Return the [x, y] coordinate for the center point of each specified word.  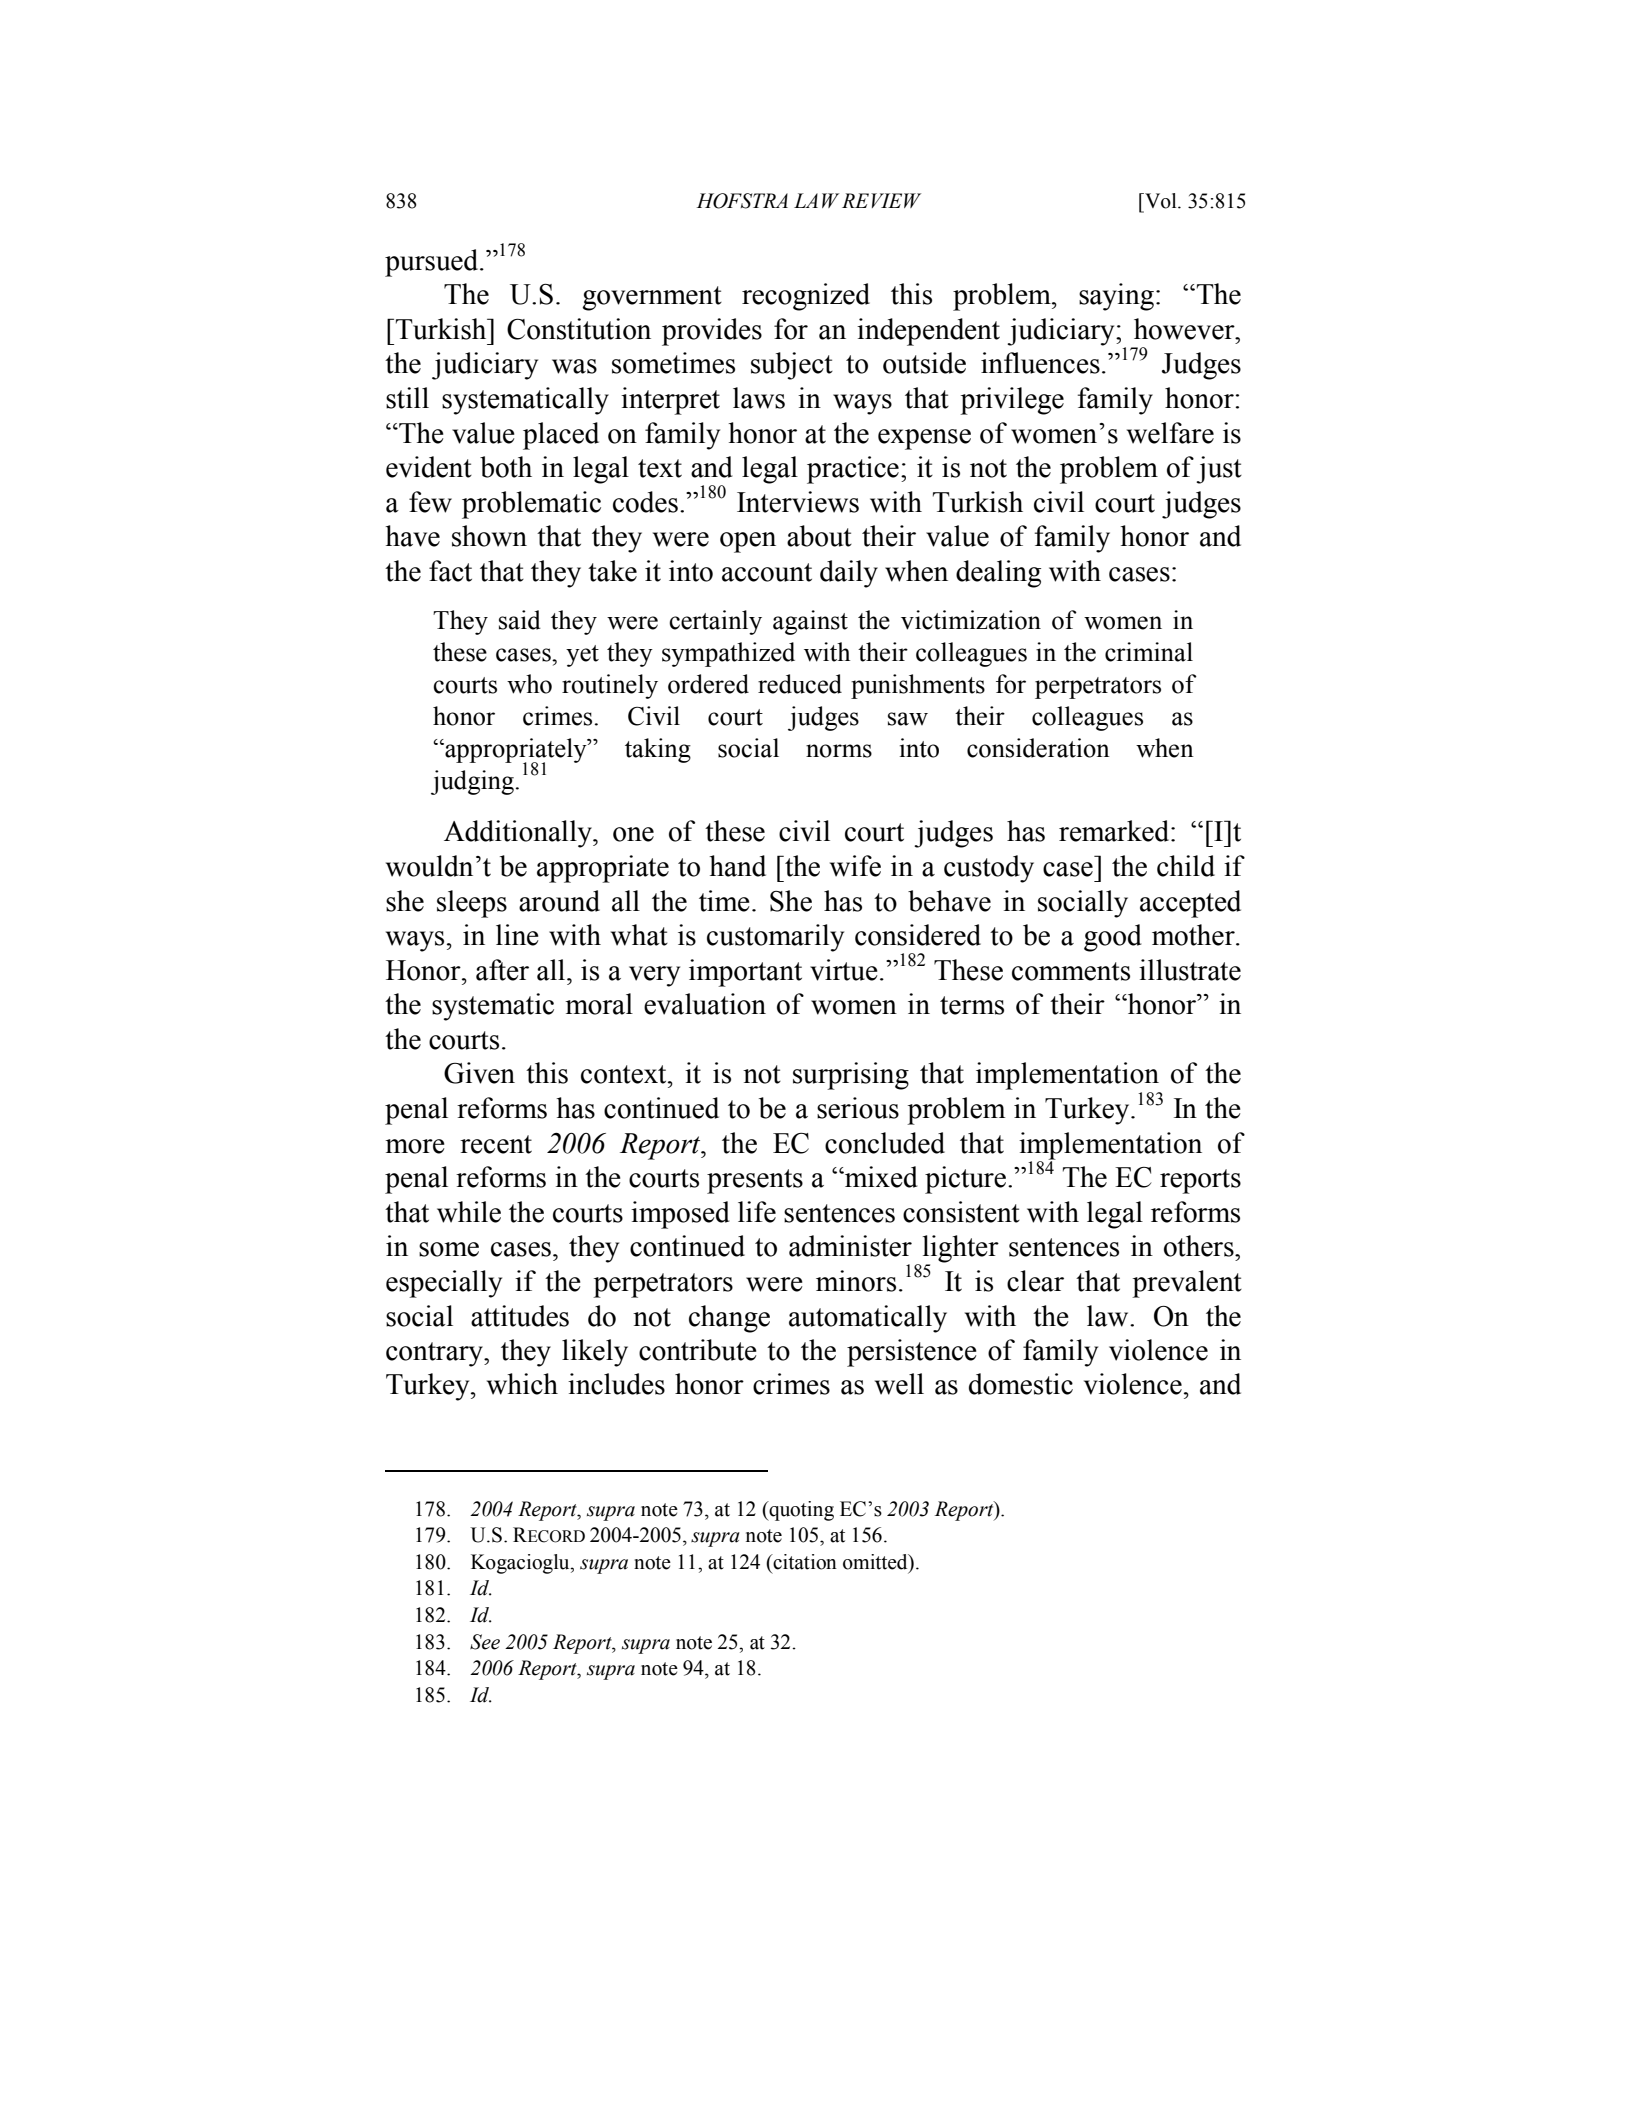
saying [1118, 297]
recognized [806, 297]
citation [804, 1562]
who [529, 684]
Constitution [579, 329]
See [485, 1642]
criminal [1149, 652]
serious [858, 1108]
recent [496, 1144]
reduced [800, 684]
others [1200, 1246]
